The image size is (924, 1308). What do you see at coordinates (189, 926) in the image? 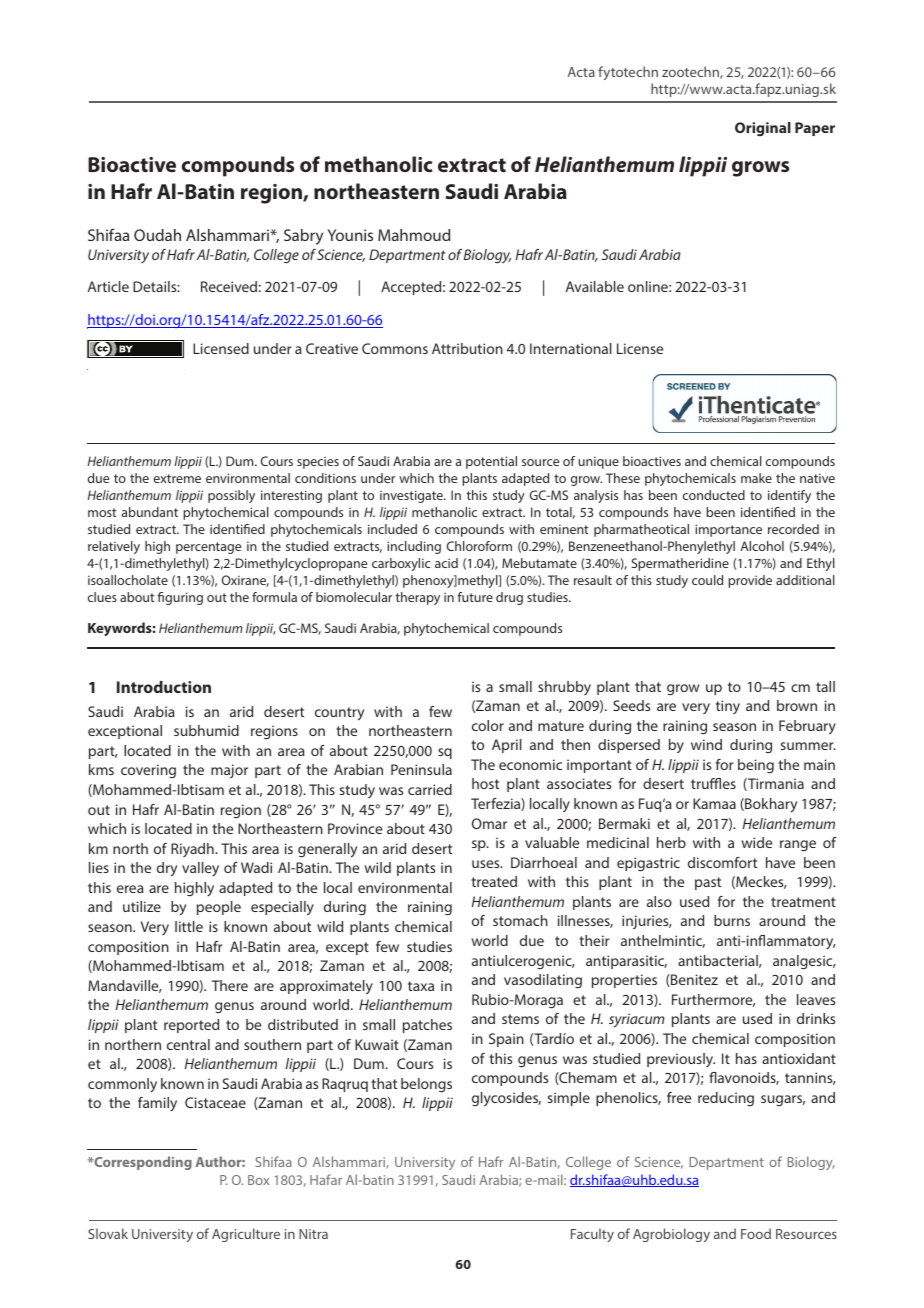
I see `little` at bounding box center [189, 926].
